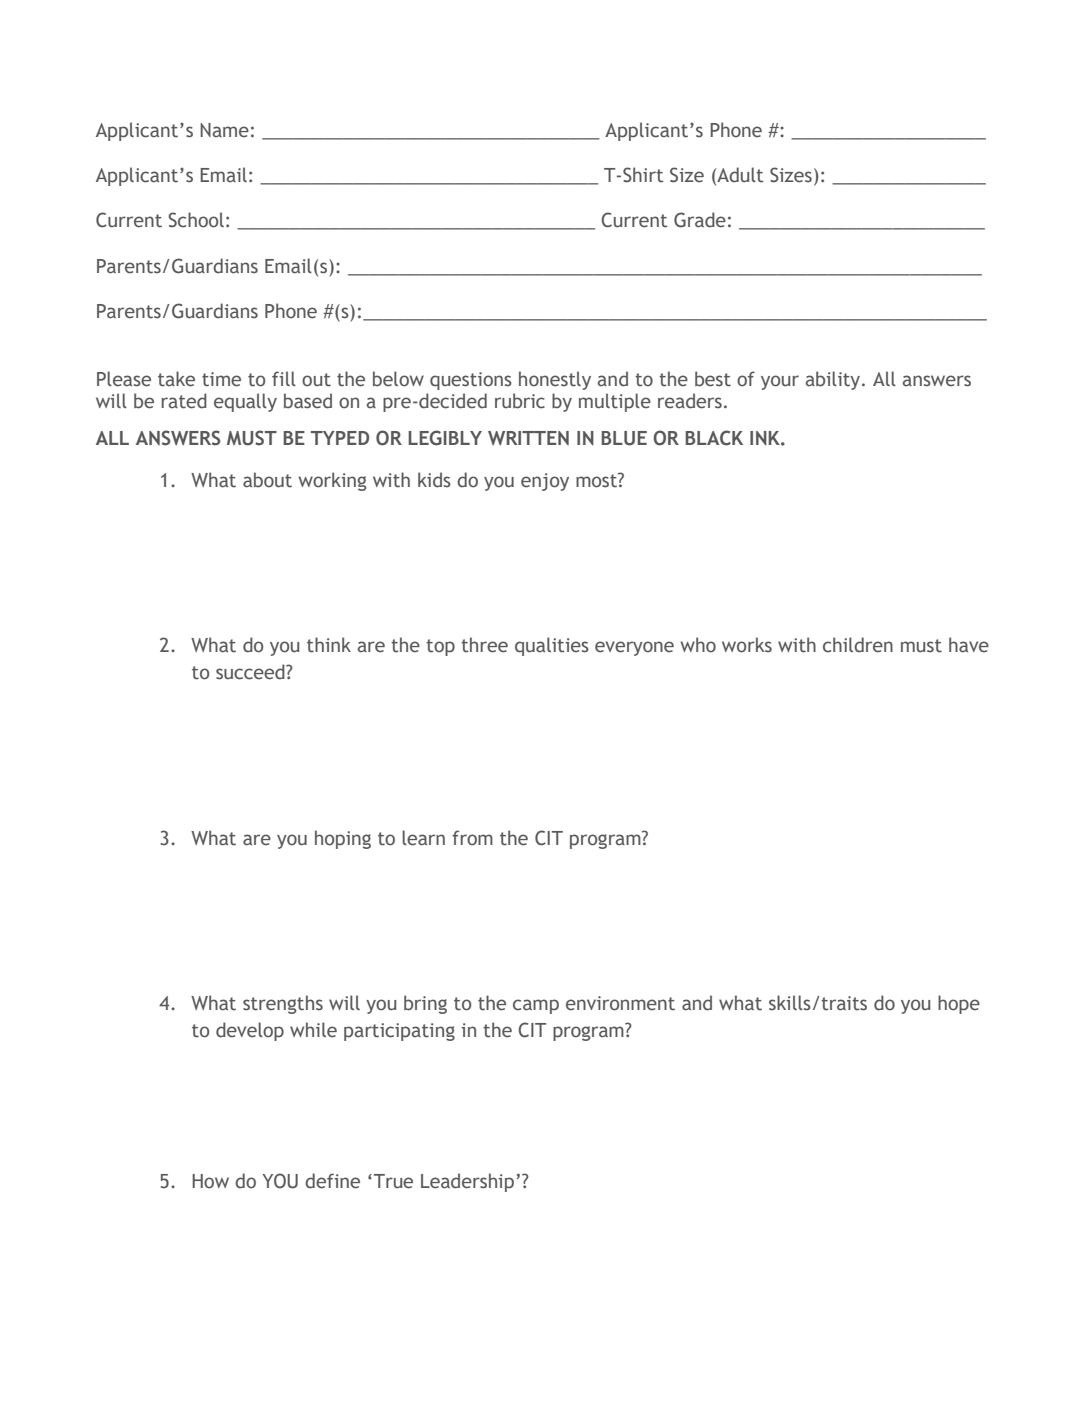 This screenshot has width=1085, height=1404. What do you see at coordinates (210, 1181) in the screenshot?
I see `How` at bounding box center [210, 1181].
